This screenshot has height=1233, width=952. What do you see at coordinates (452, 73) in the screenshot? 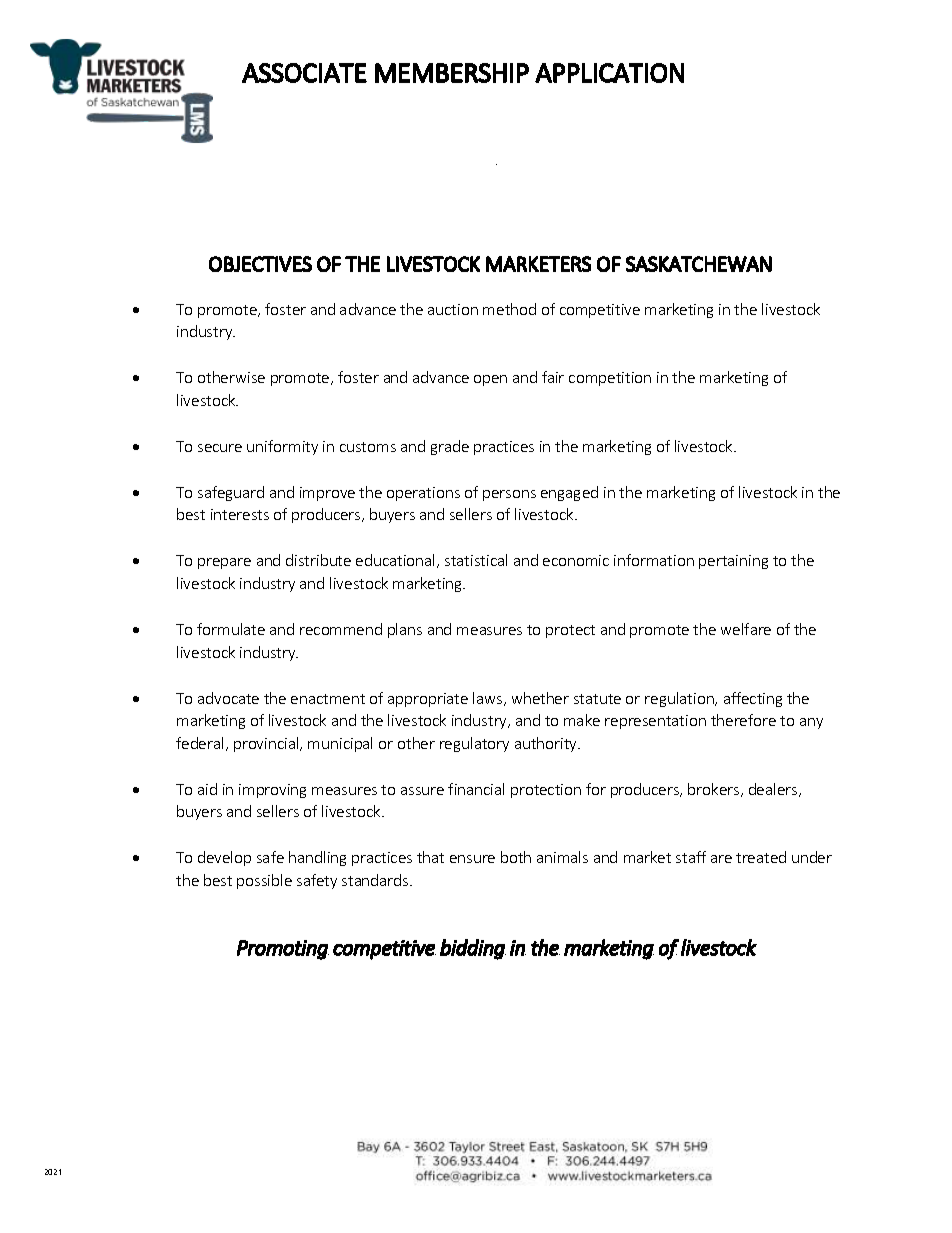
I see `MEMBERSHIP` at bounding box center [452, 73].
